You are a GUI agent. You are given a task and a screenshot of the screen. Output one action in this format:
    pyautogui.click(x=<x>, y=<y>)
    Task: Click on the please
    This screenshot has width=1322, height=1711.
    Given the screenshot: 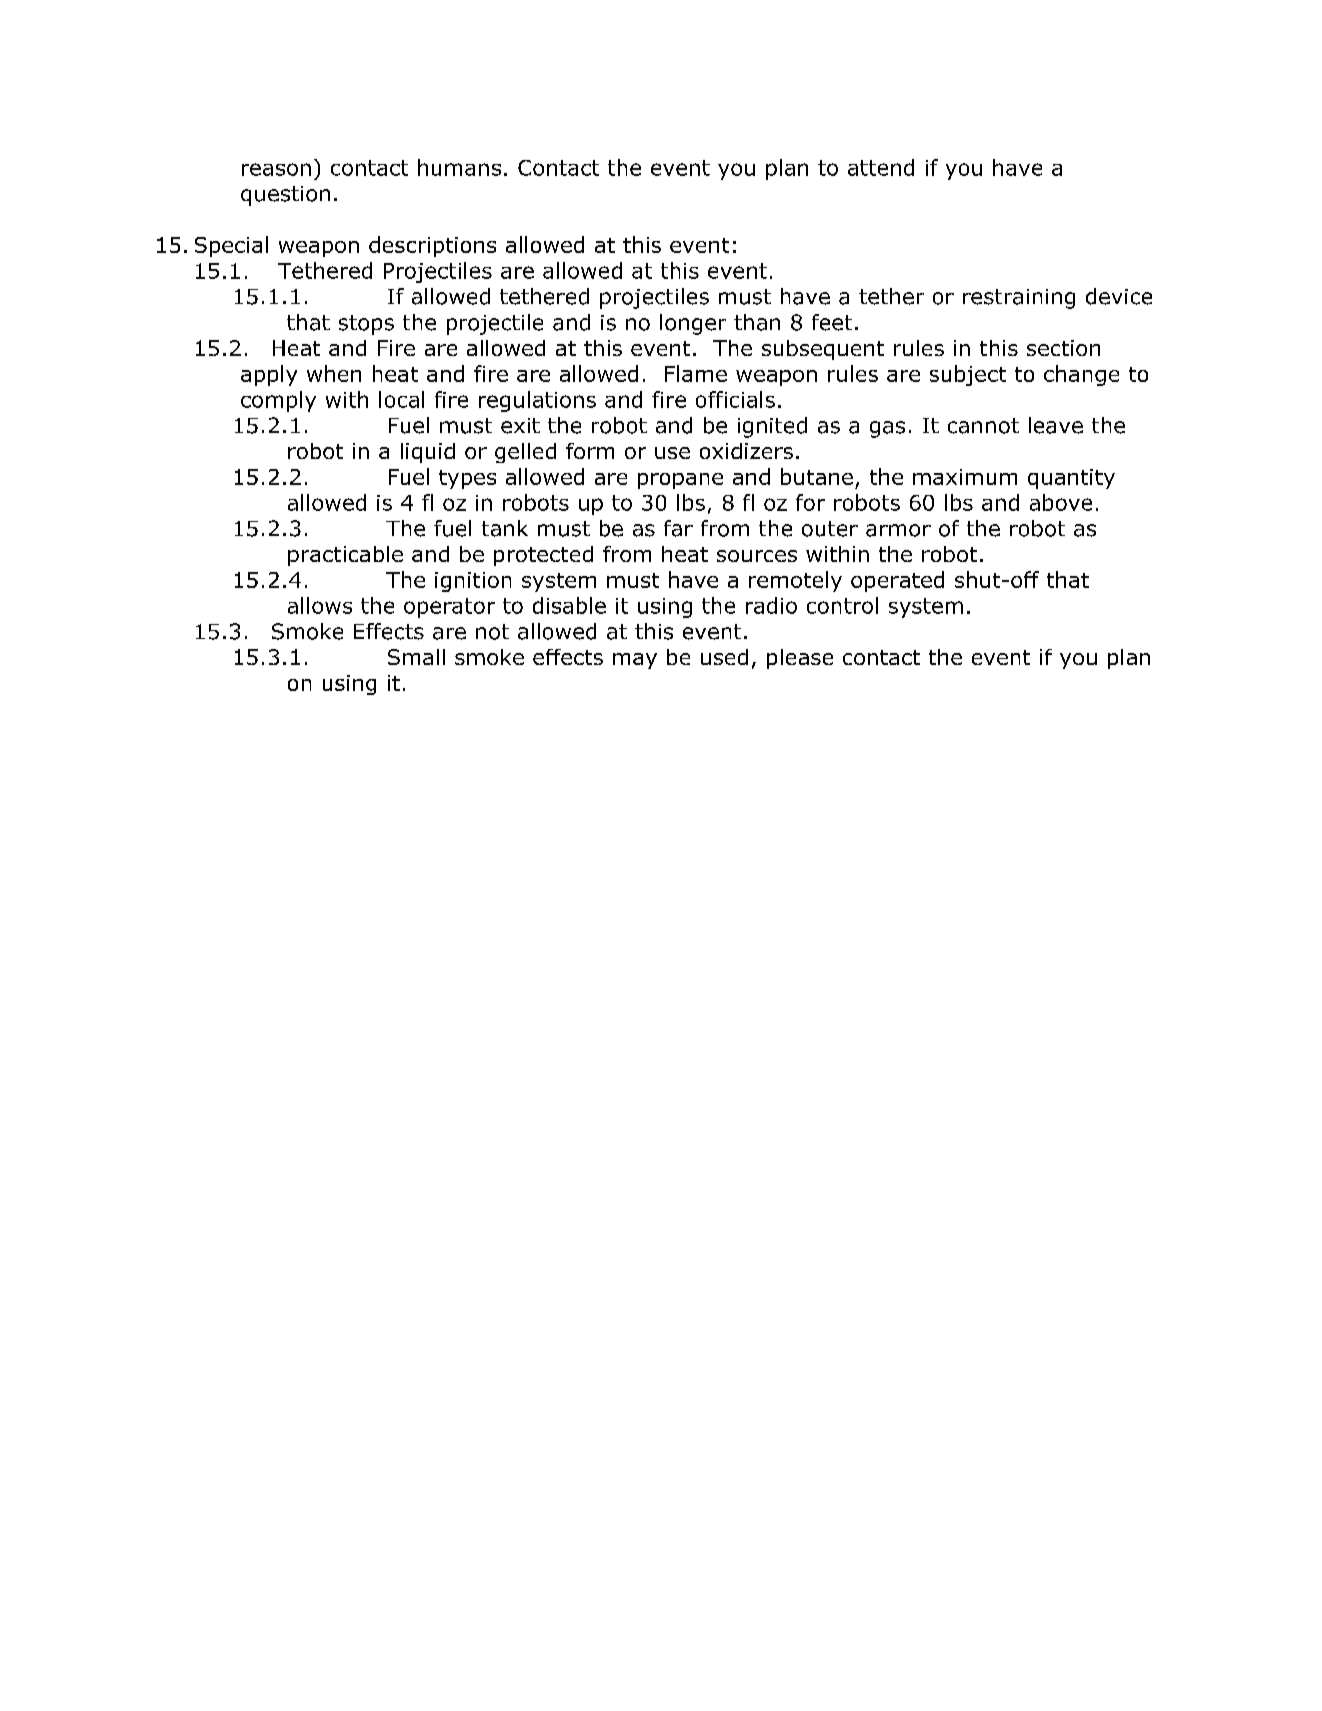 What is the action you would take?
    pyautogui.click(x=800, y=659)
